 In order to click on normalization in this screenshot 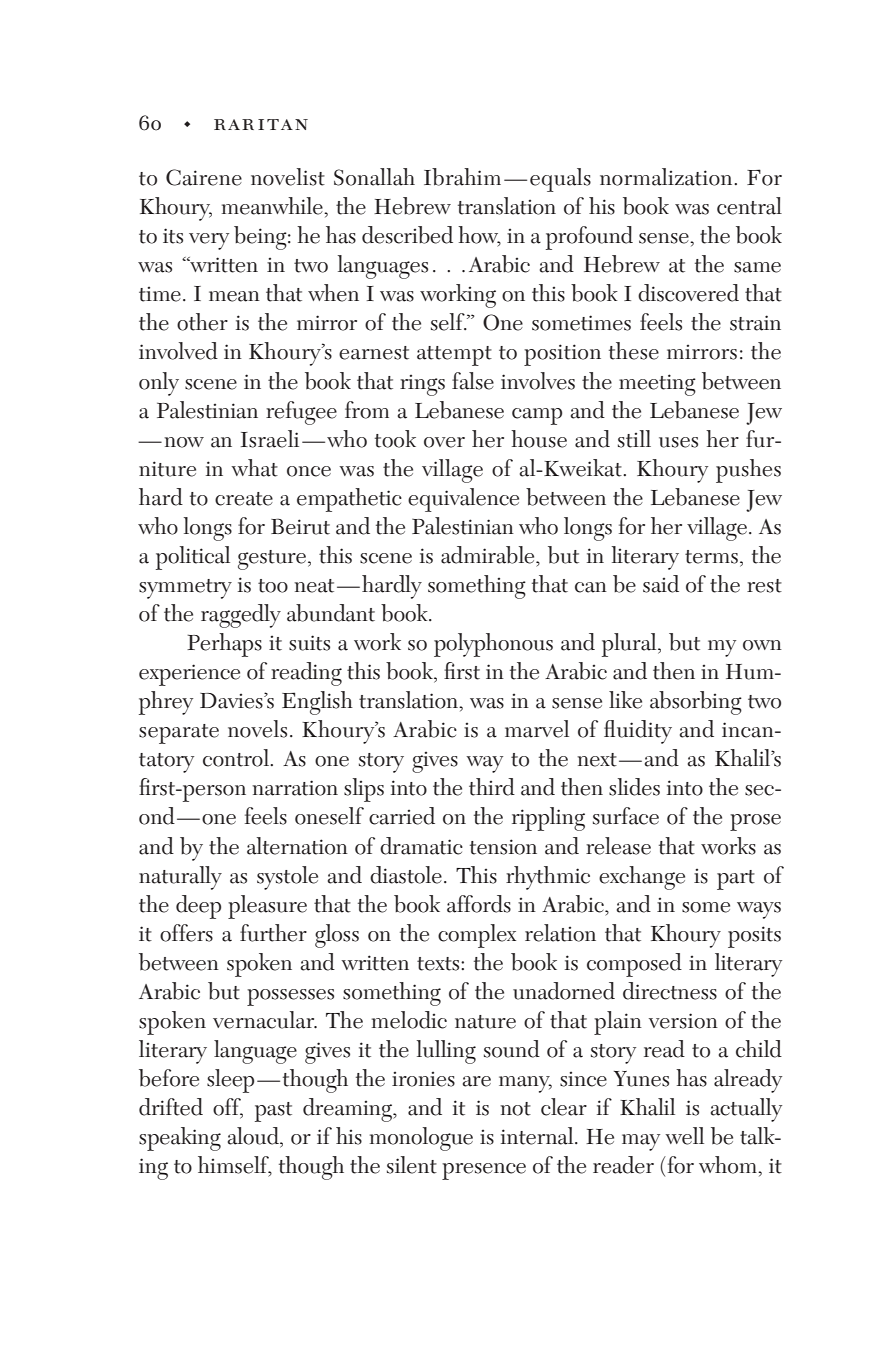, I will do `click(667, 177)`.
